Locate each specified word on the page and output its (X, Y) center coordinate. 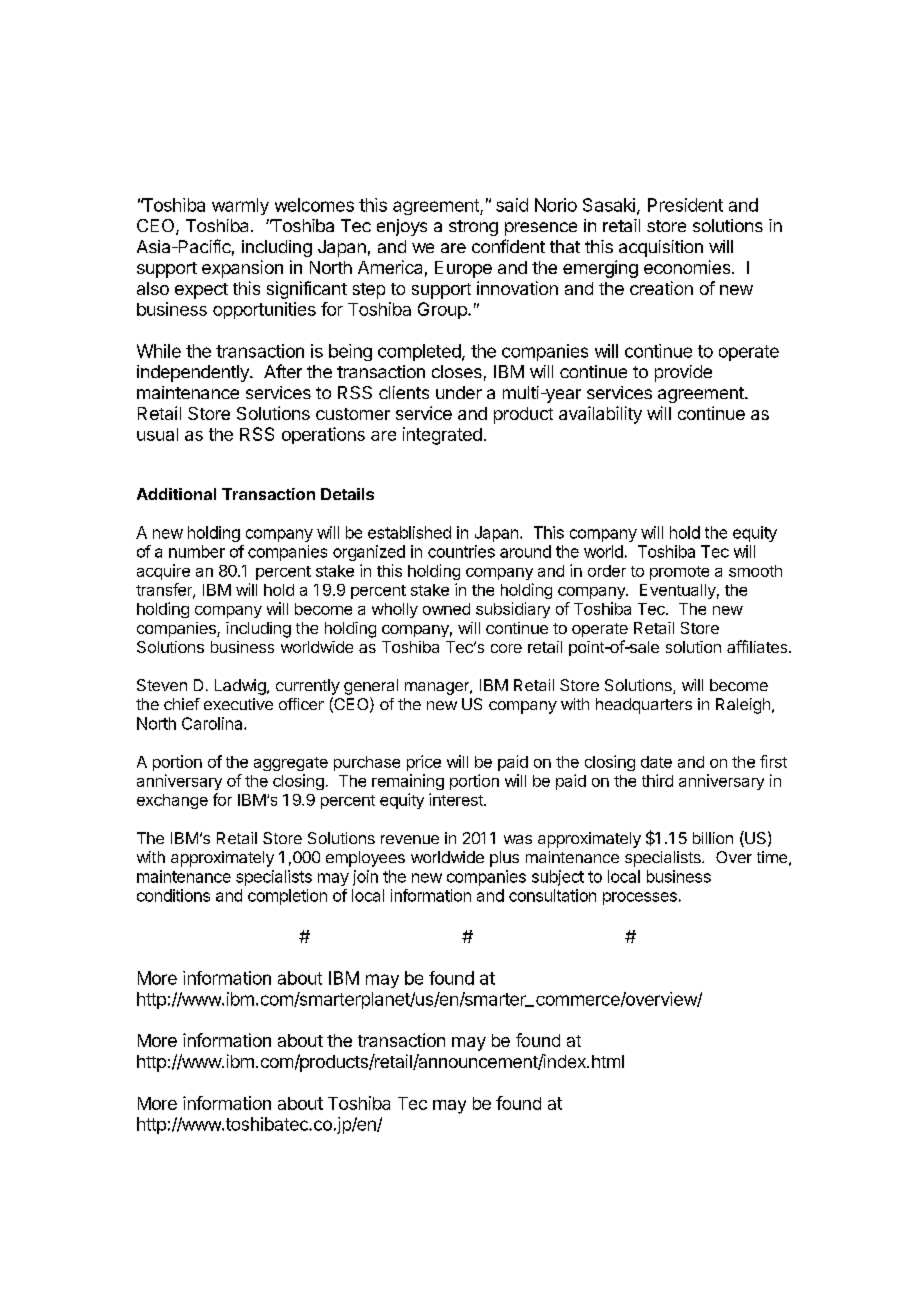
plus (504, 859)
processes (640, 898)
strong (473, 228)
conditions (173, 895)
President (685, 205)
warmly (240, 206)
